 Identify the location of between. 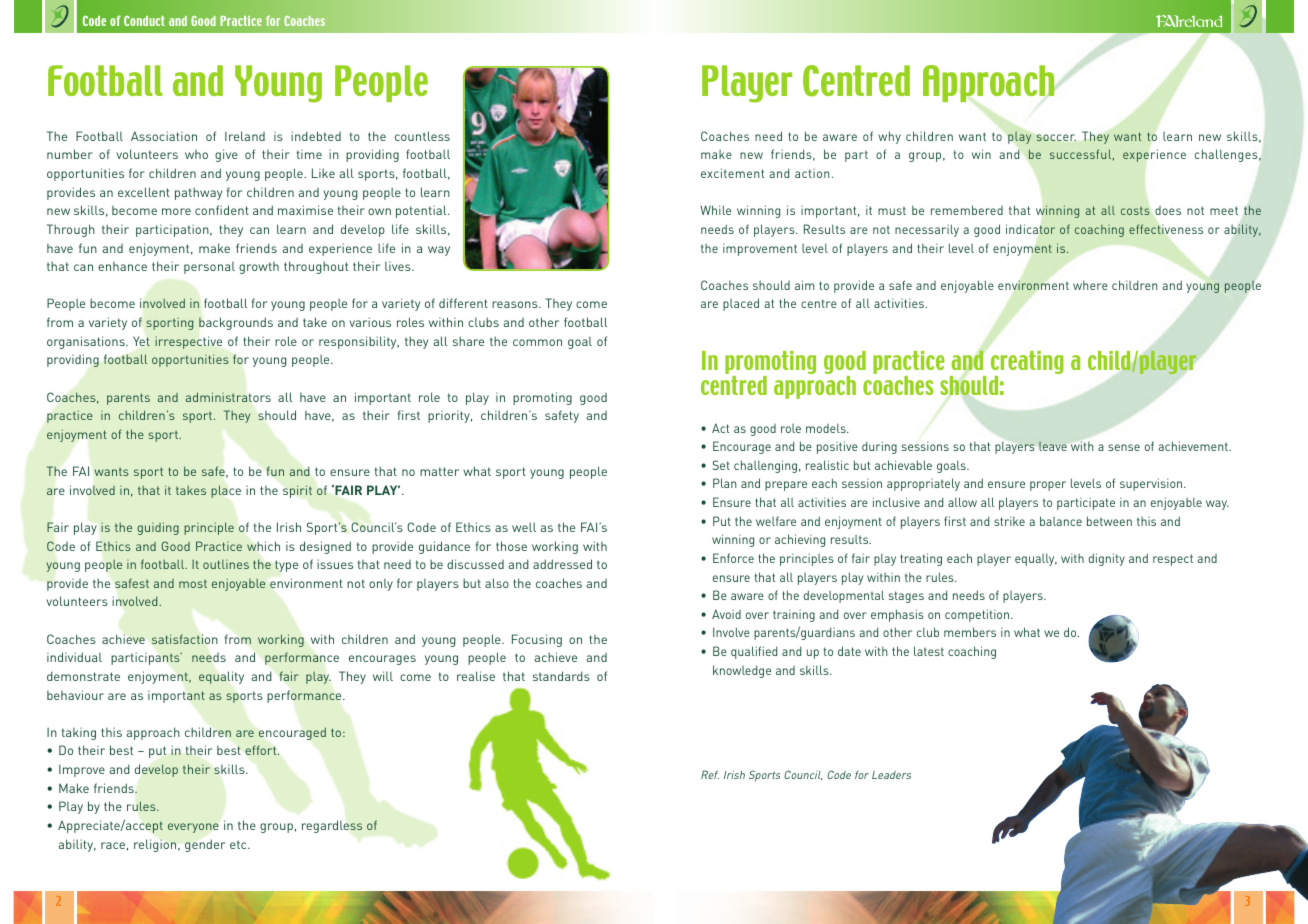
(1109, 521).
